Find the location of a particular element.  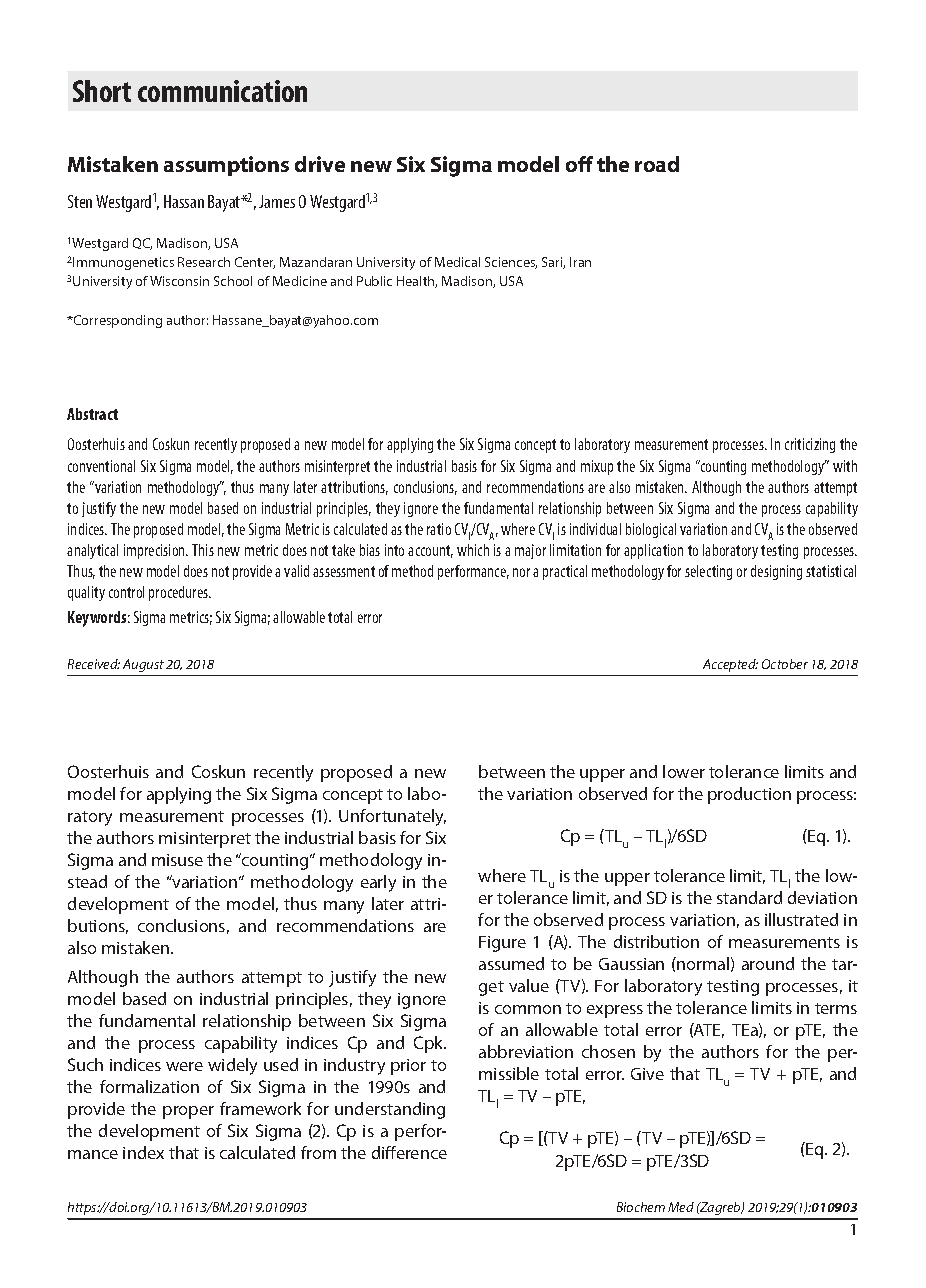

Accepted is located at coordinates (730, 665).
